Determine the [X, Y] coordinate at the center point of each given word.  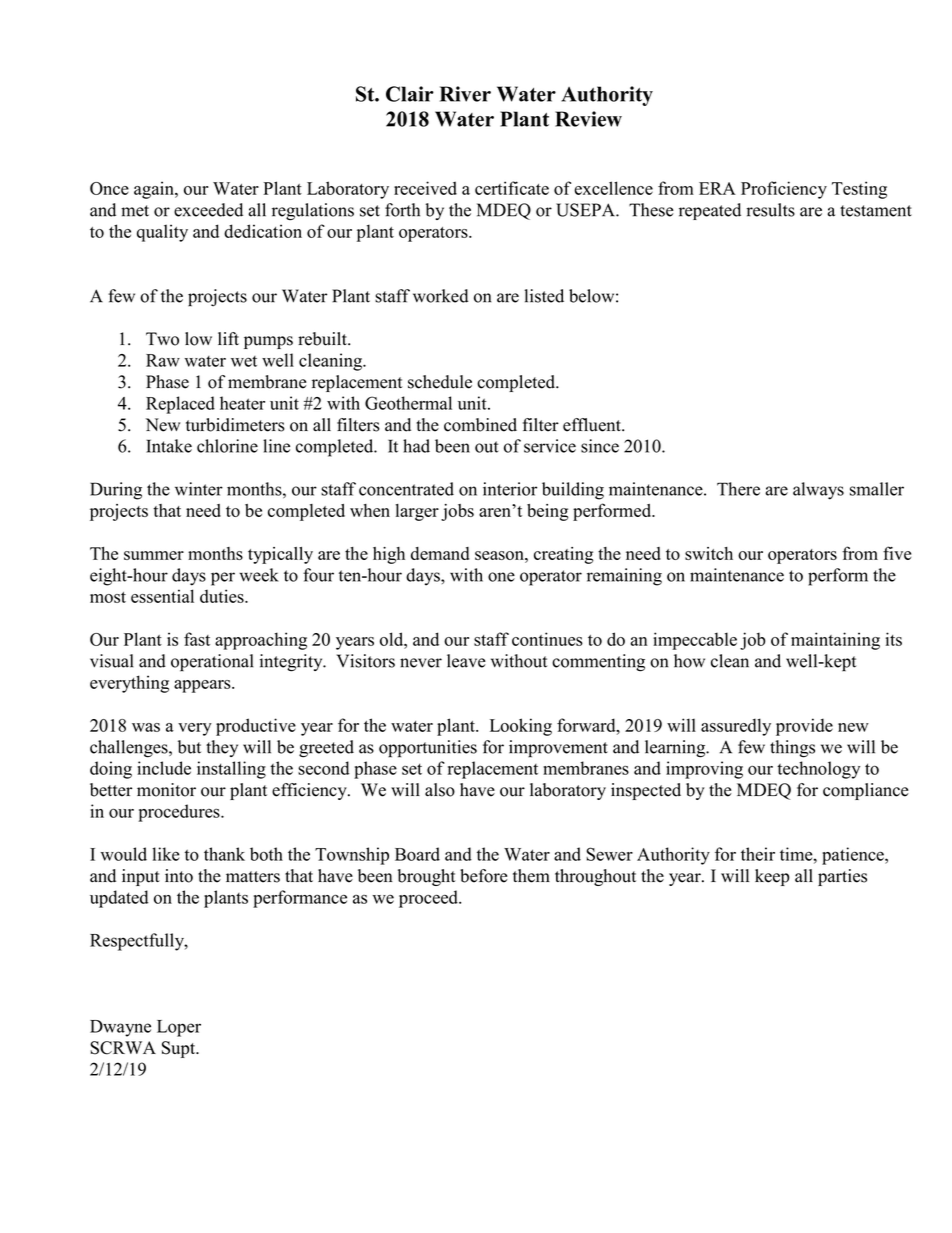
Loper [179, 1028]
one [501, 577]
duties [223, 596]
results [771, 210]
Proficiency [784, 190]
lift [228, 338]
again [155, 190]
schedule [440, 382]
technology [818, 770]
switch [709, 553]
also [440, 790]
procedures [180, 813]
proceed [429, 899]
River [465, 94]
